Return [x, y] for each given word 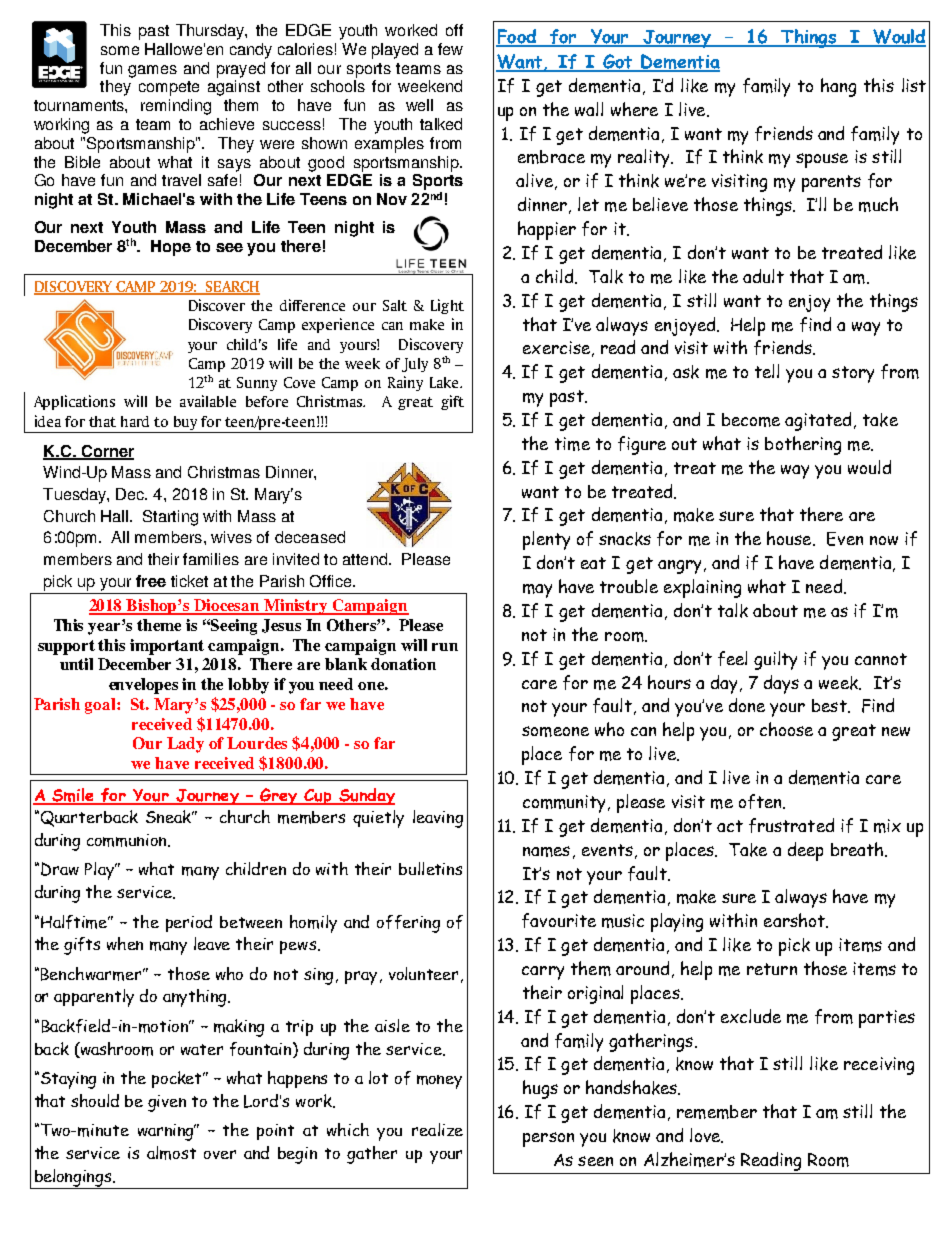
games [152, 71]
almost [171, 1153]
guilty [775, 660]
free [151, 581]
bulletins [430, 868]
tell [767, 371]
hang [838, 87]
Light [447, 306]
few [450, 49]
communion [128, 840]
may [537, 591]
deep [805, 851]
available [208, 401]
